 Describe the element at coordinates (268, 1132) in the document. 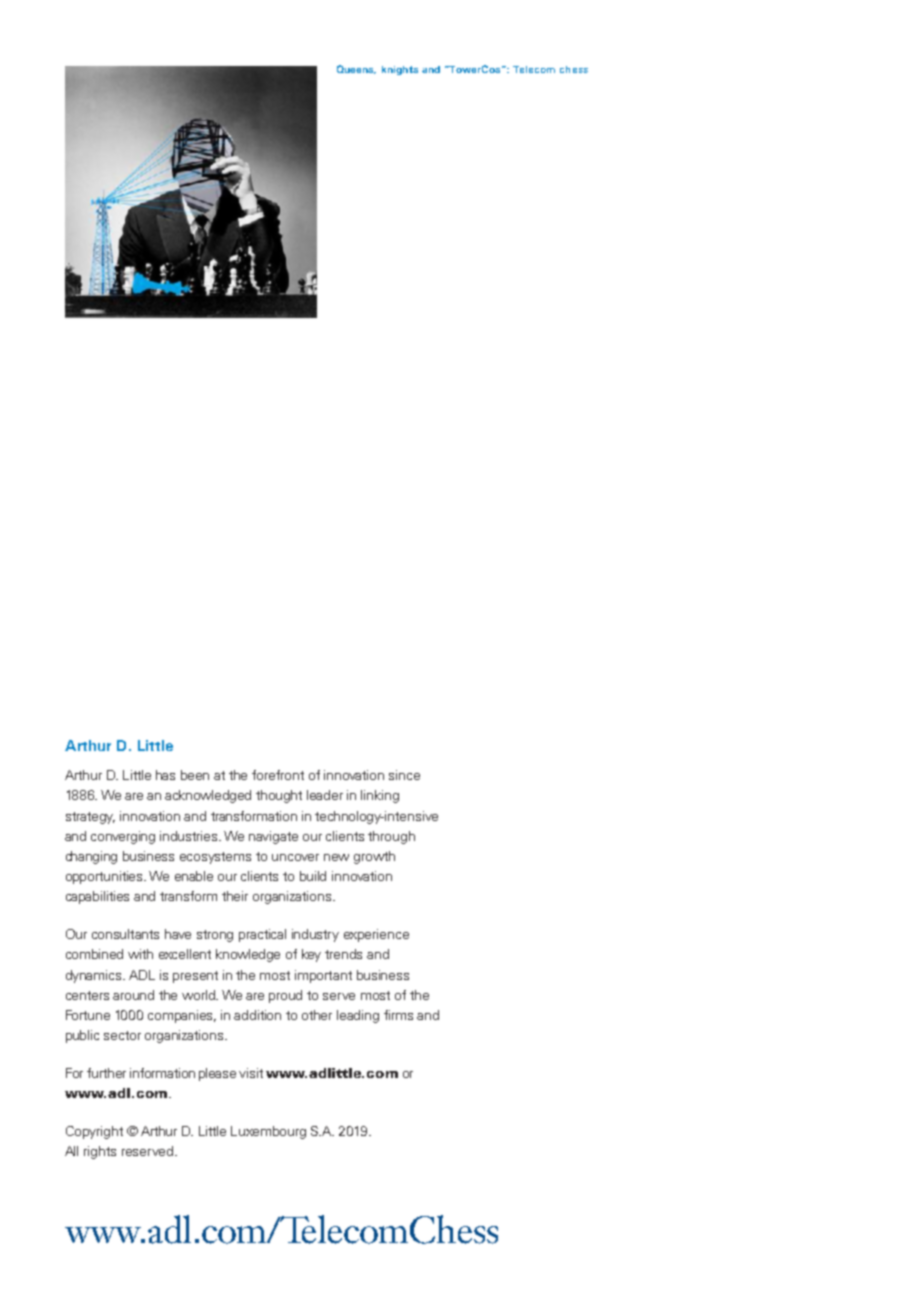

I see `Luxembourg` at that location.
